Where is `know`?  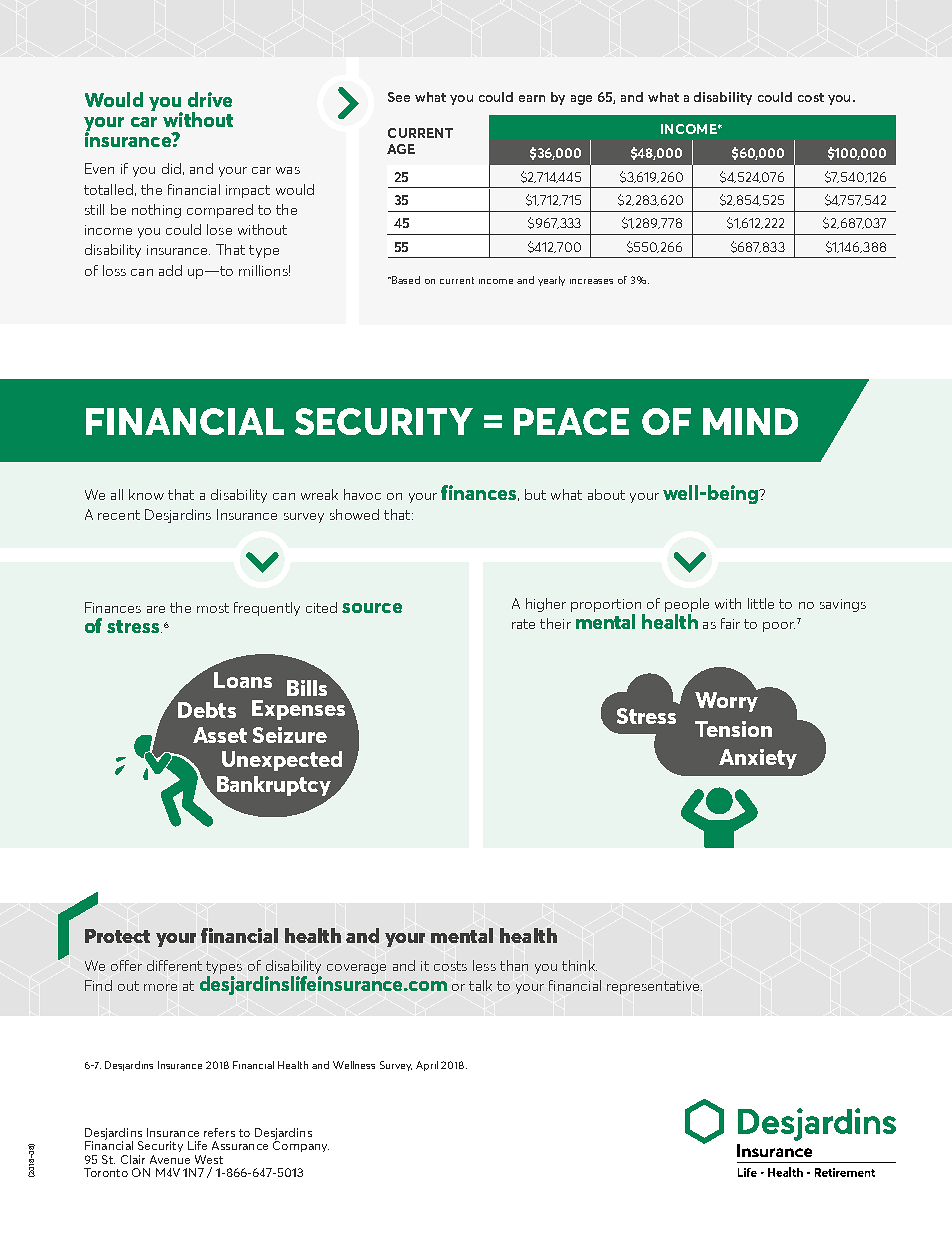 know is located at coordinates (146, 494).
